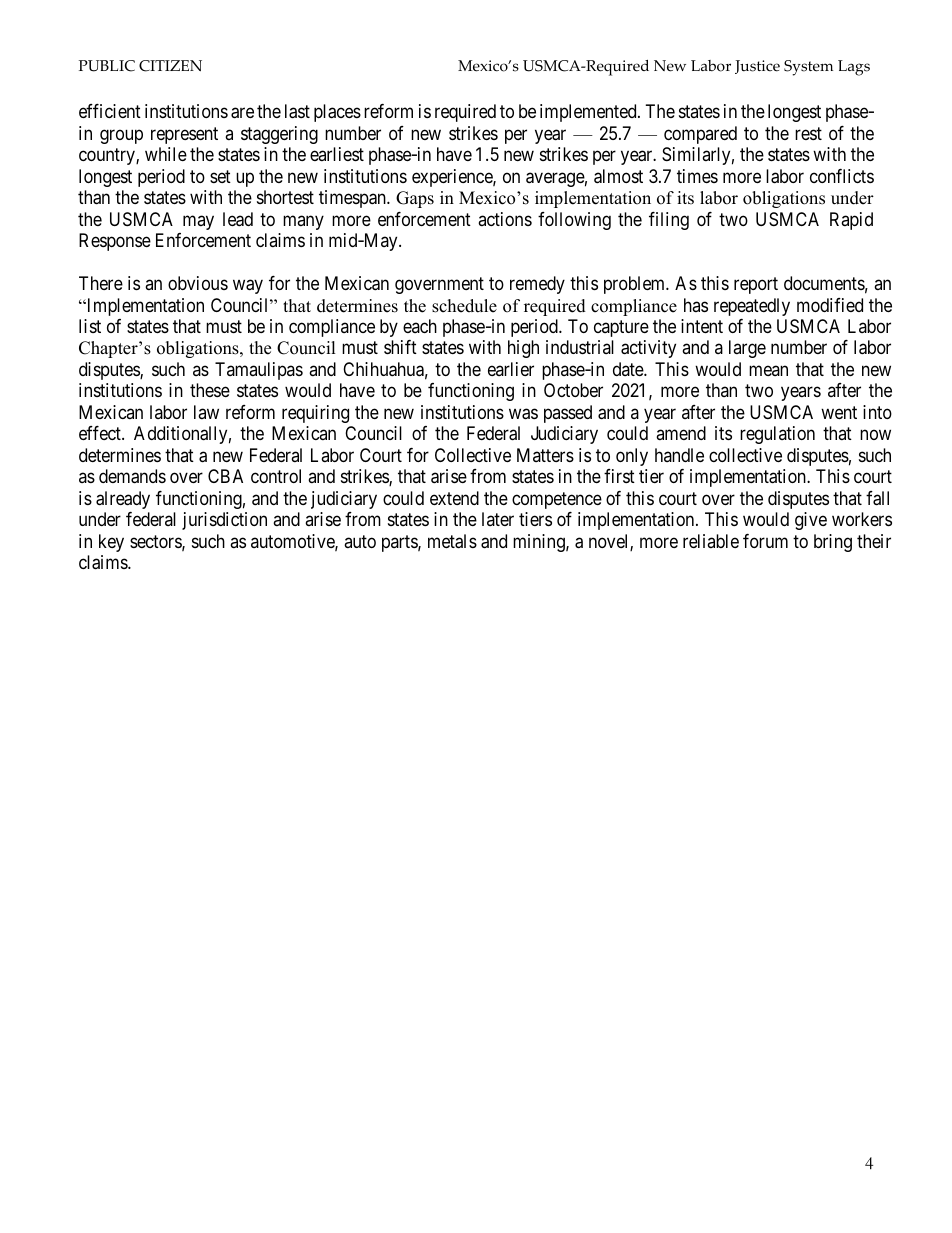 This screenshot has height=1233, width=952. Describe the element at coordinates (464, 306) in the screenshot. I see `schedule` at that location.
